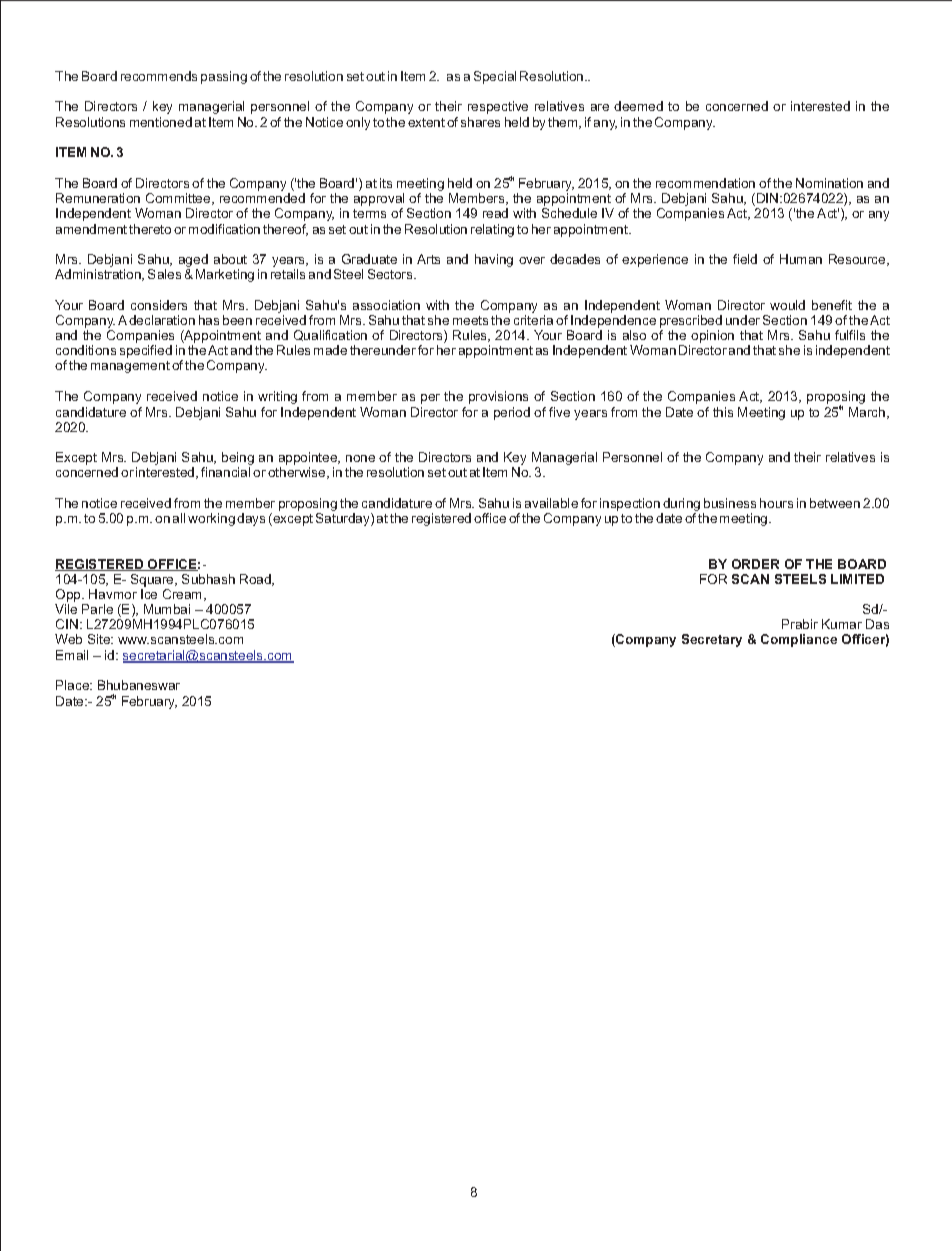 This page has height=1251, width=952. Describe the element at coordinates (787, 305) in the page. I see `would` at that location.
